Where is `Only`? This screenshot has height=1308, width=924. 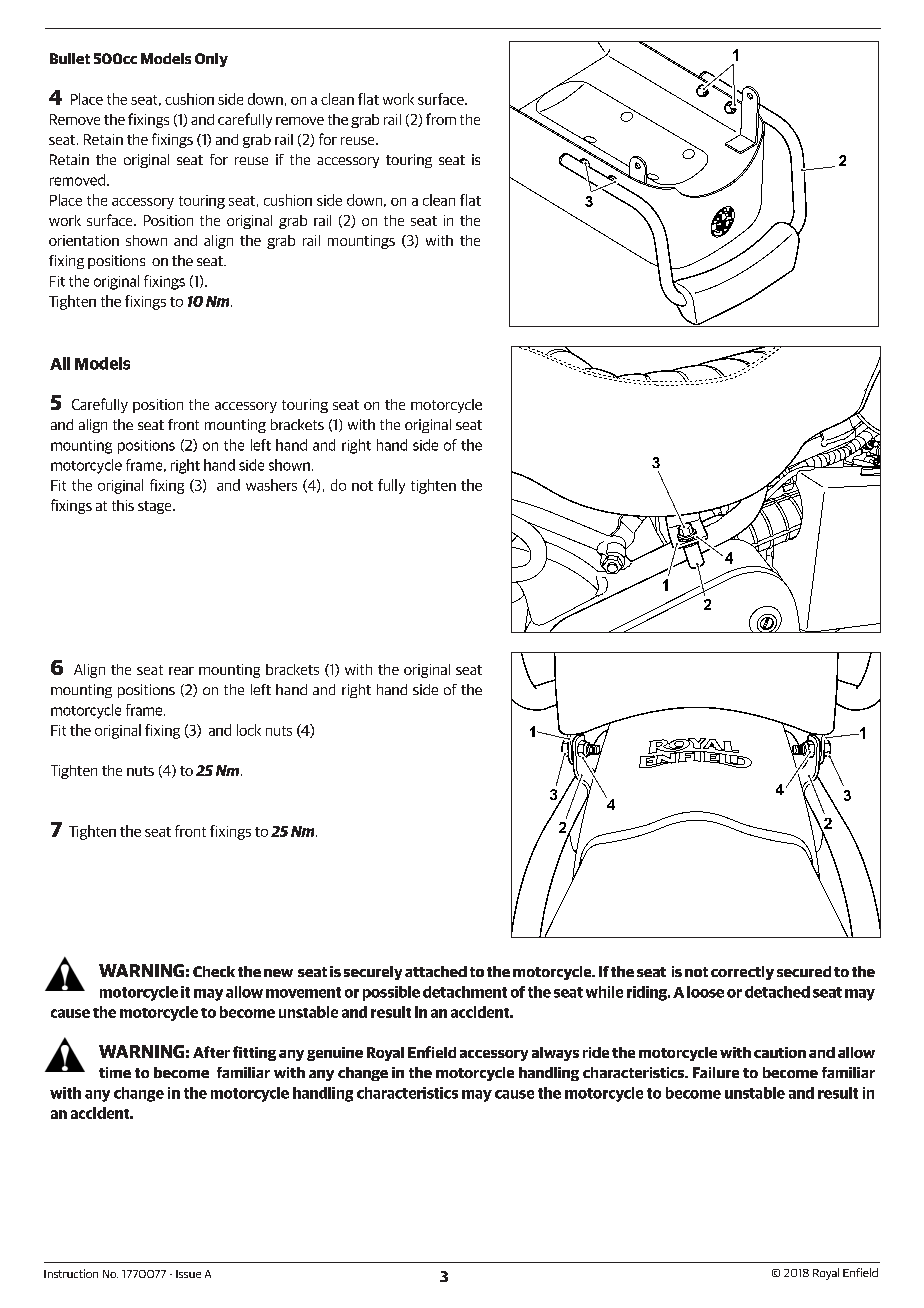 Only is located at coordinates (211, 60).
